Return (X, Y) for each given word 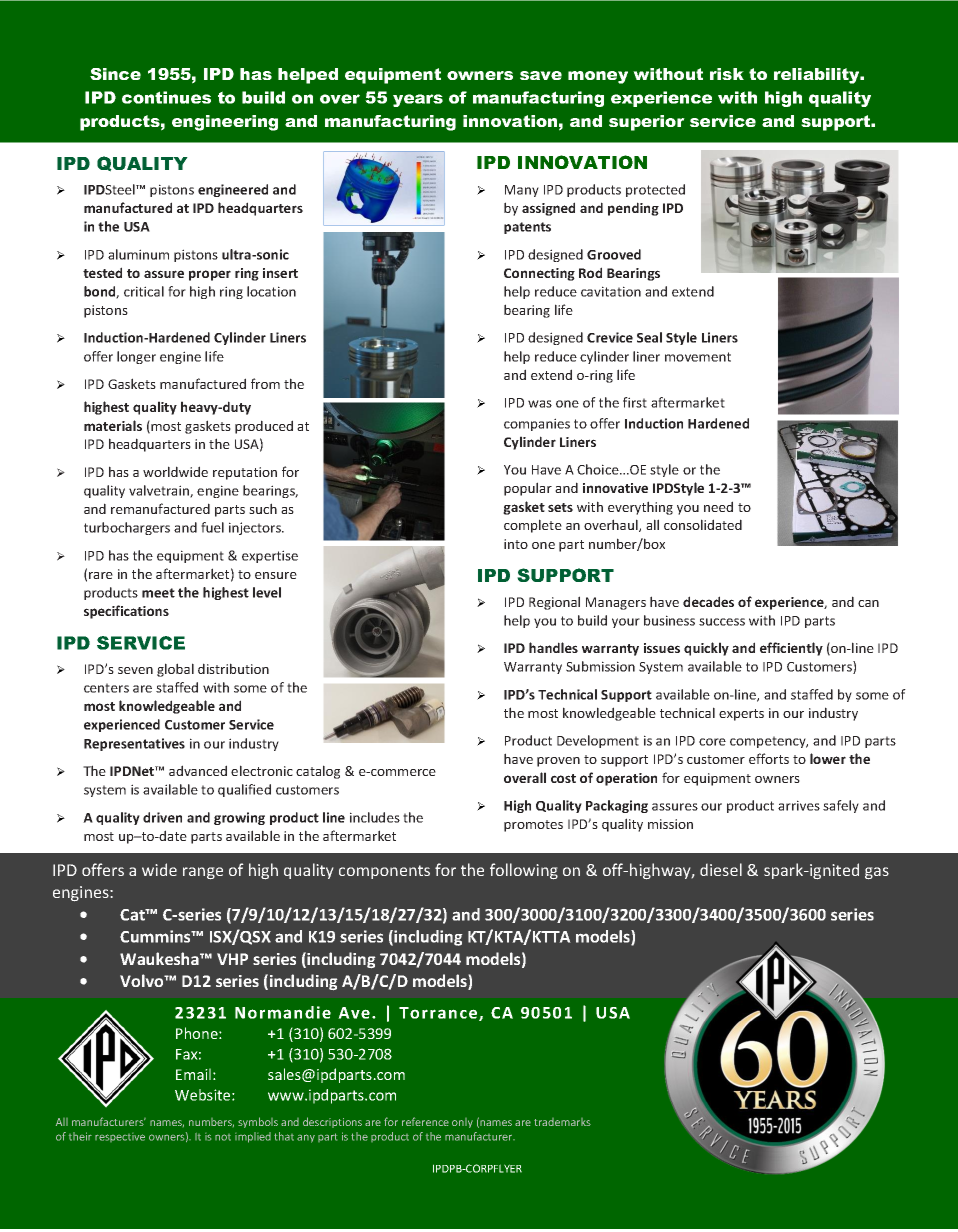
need (718, 506)
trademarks (562, 1122)
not (223, 1137)
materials (113, 425)
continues (166, 97)
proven (558, 762)
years (418, 100)
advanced (198, 770)
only (462, 1123)
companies (537, 424)
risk (727, 74)
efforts (769, 758)
